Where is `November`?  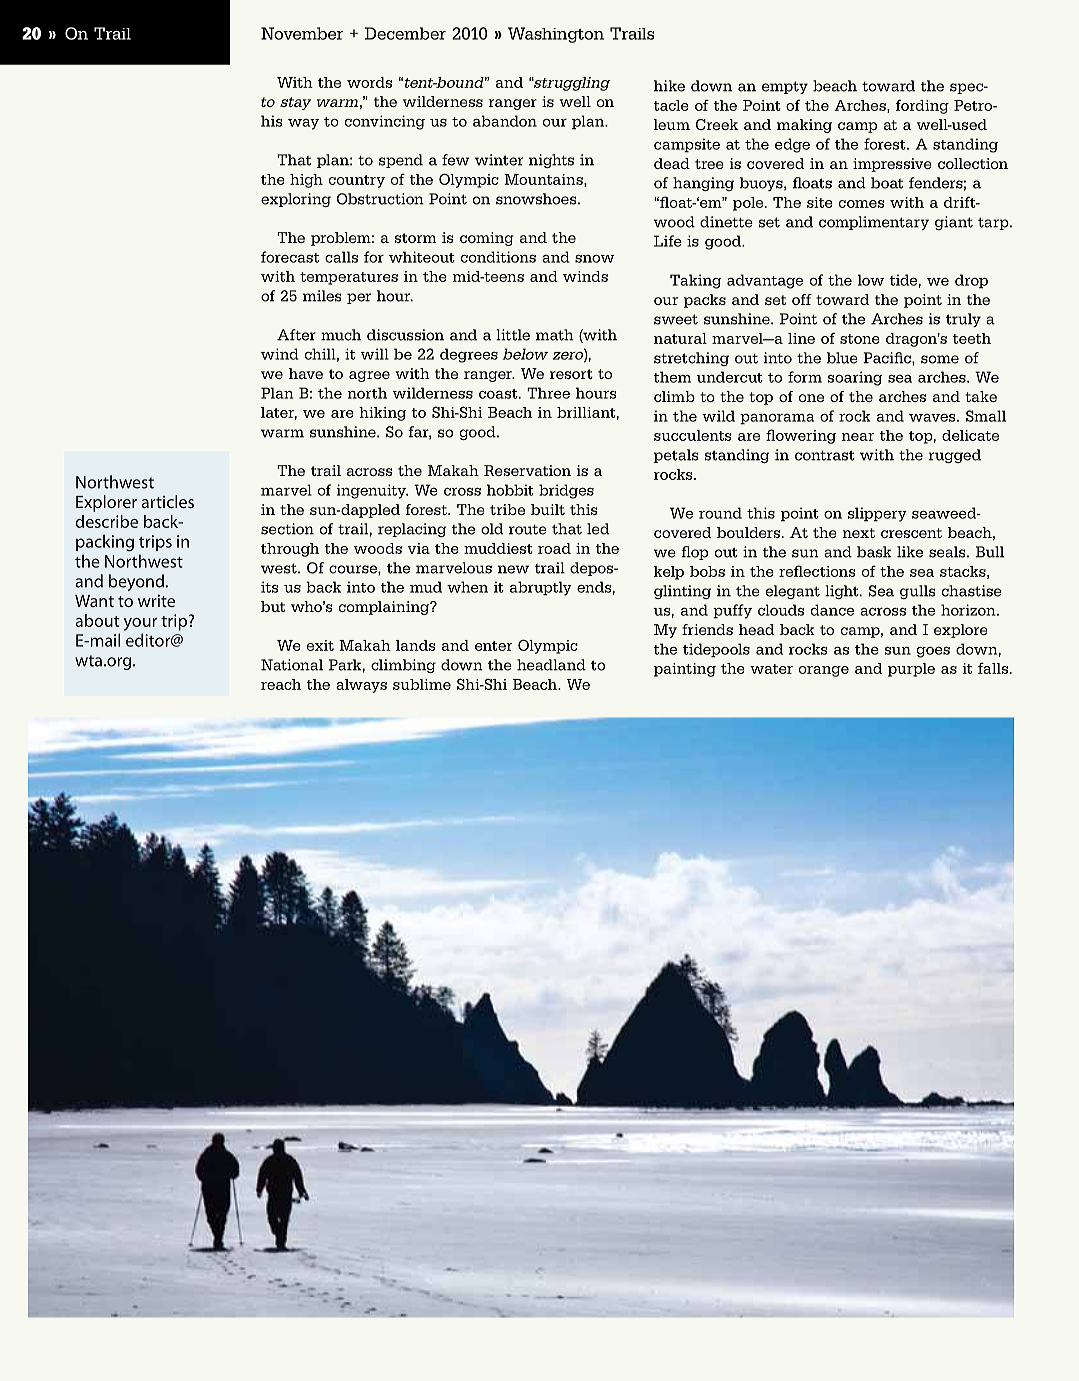
November is located at coordinates (302, 33).
